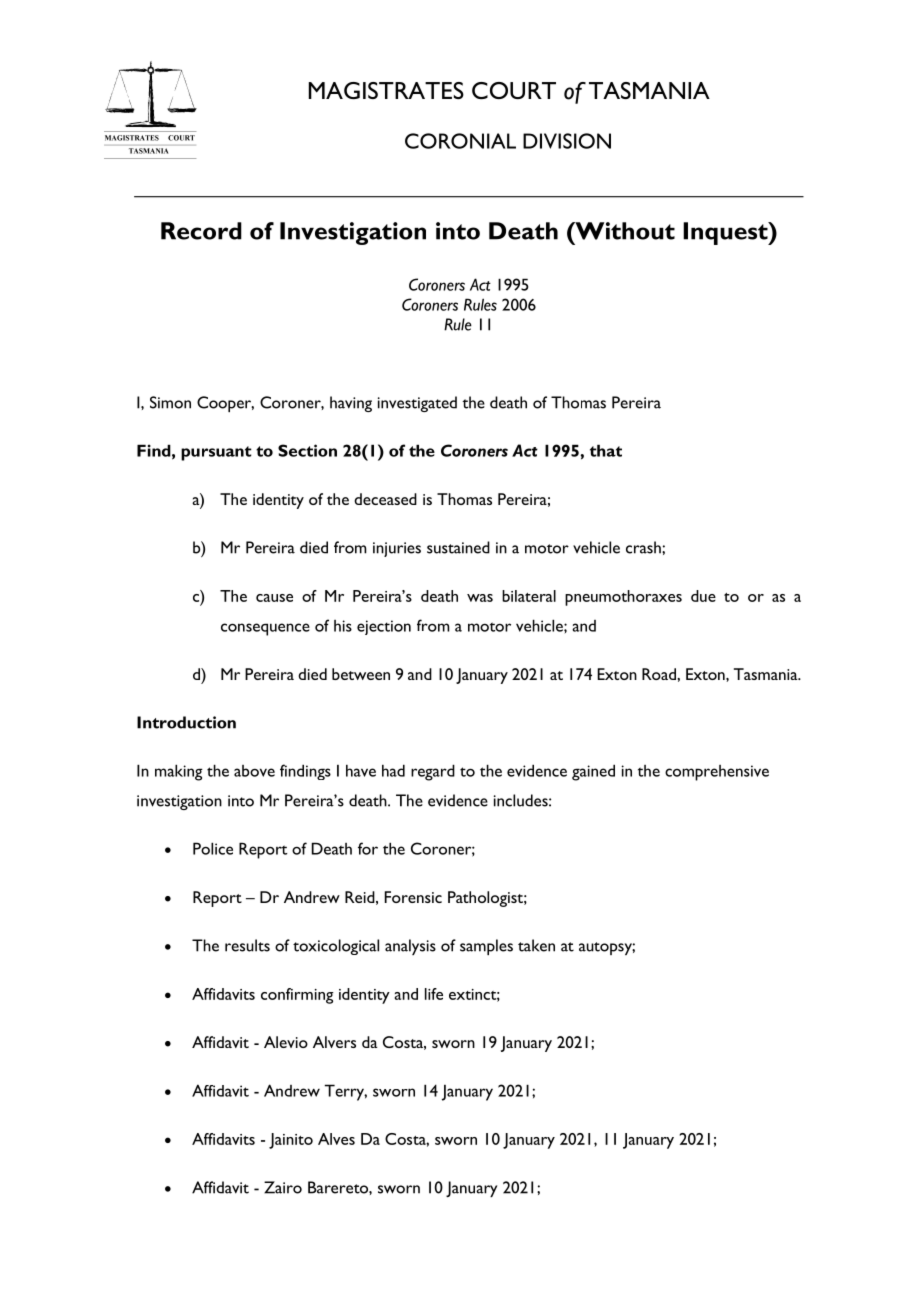 The height and width of the image is (1308, 924). Describe the element at coordinates (717, 773) in the image. I see `comprehensive` at that location.
